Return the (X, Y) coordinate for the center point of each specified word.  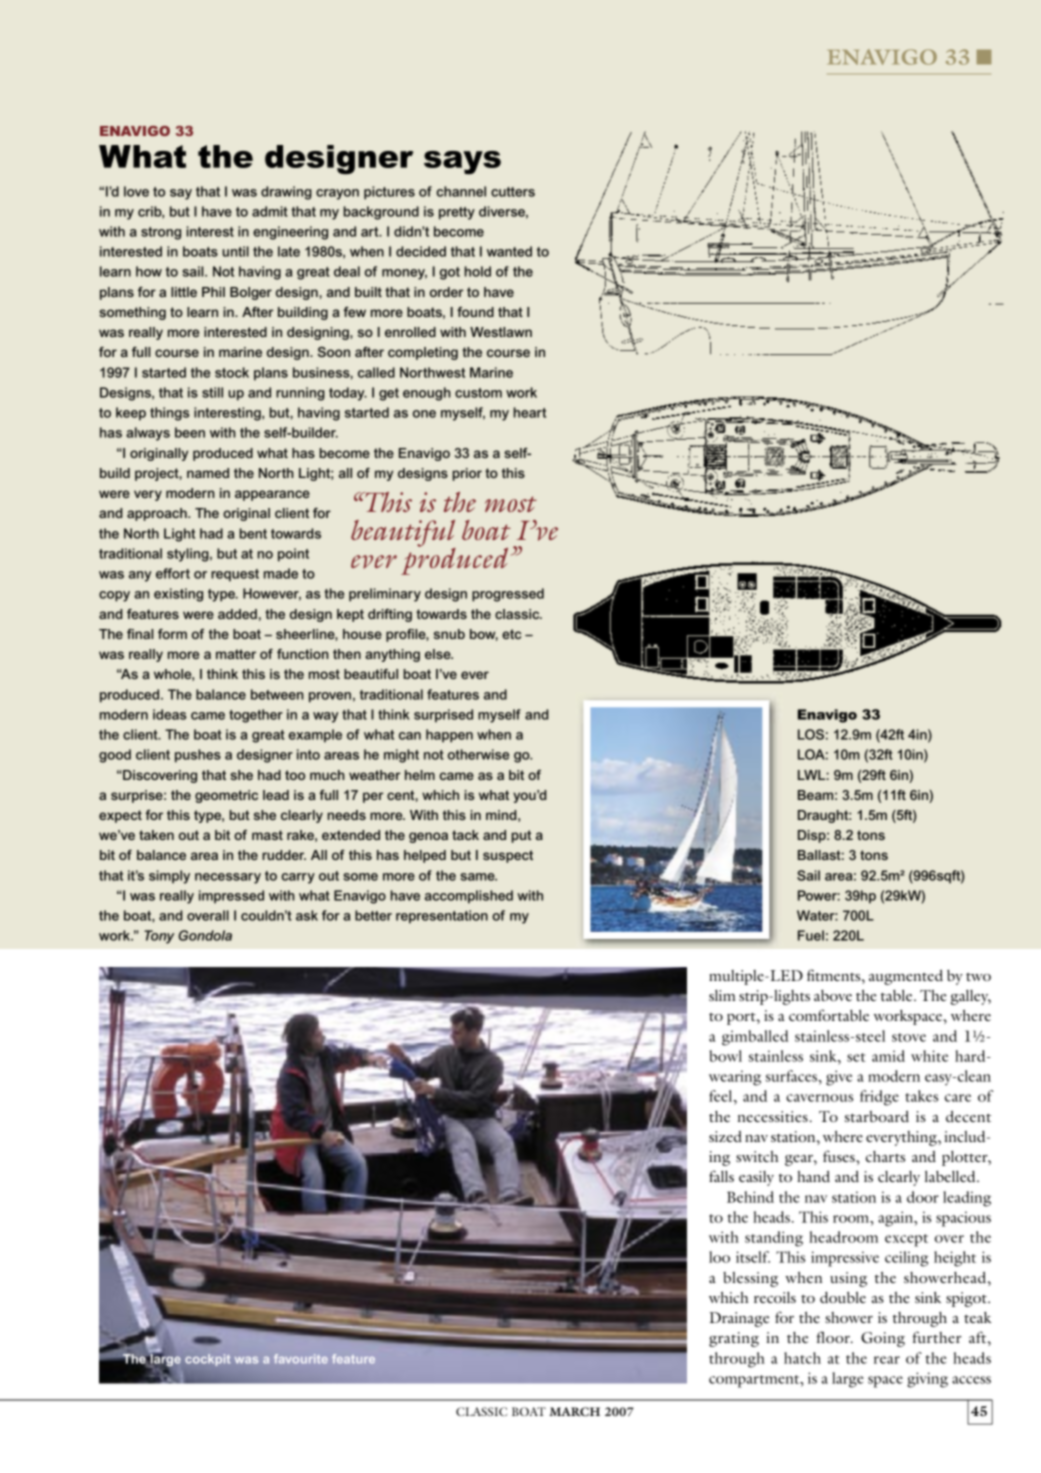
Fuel (811, 935)
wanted (509, 251)
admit (270, 211)
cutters (513, 192)
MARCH (574, 1412)
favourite (301, 1359)
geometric (226, 796)
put (521, 836)
